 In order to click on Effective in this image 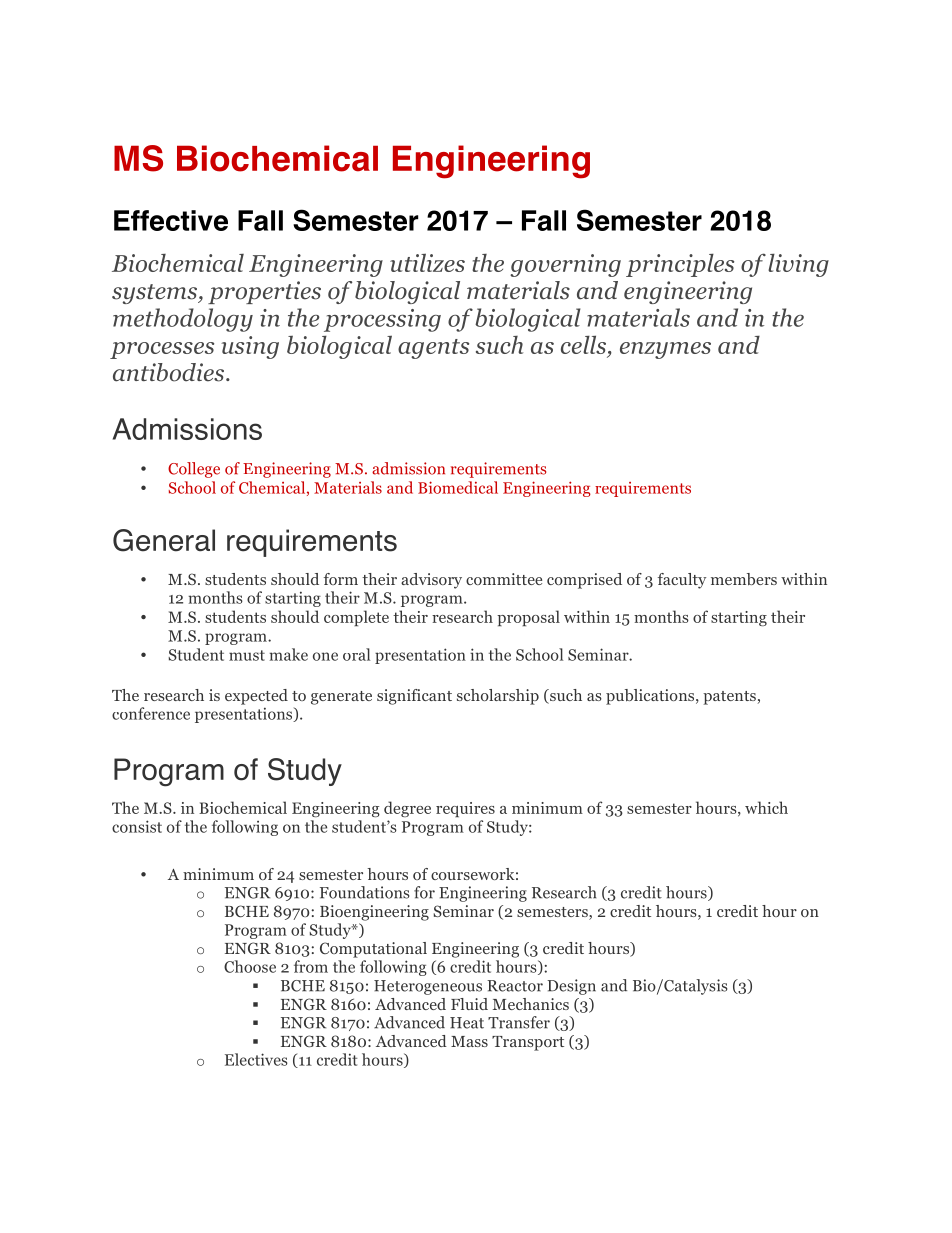, I will do `click(171, 220)`.
